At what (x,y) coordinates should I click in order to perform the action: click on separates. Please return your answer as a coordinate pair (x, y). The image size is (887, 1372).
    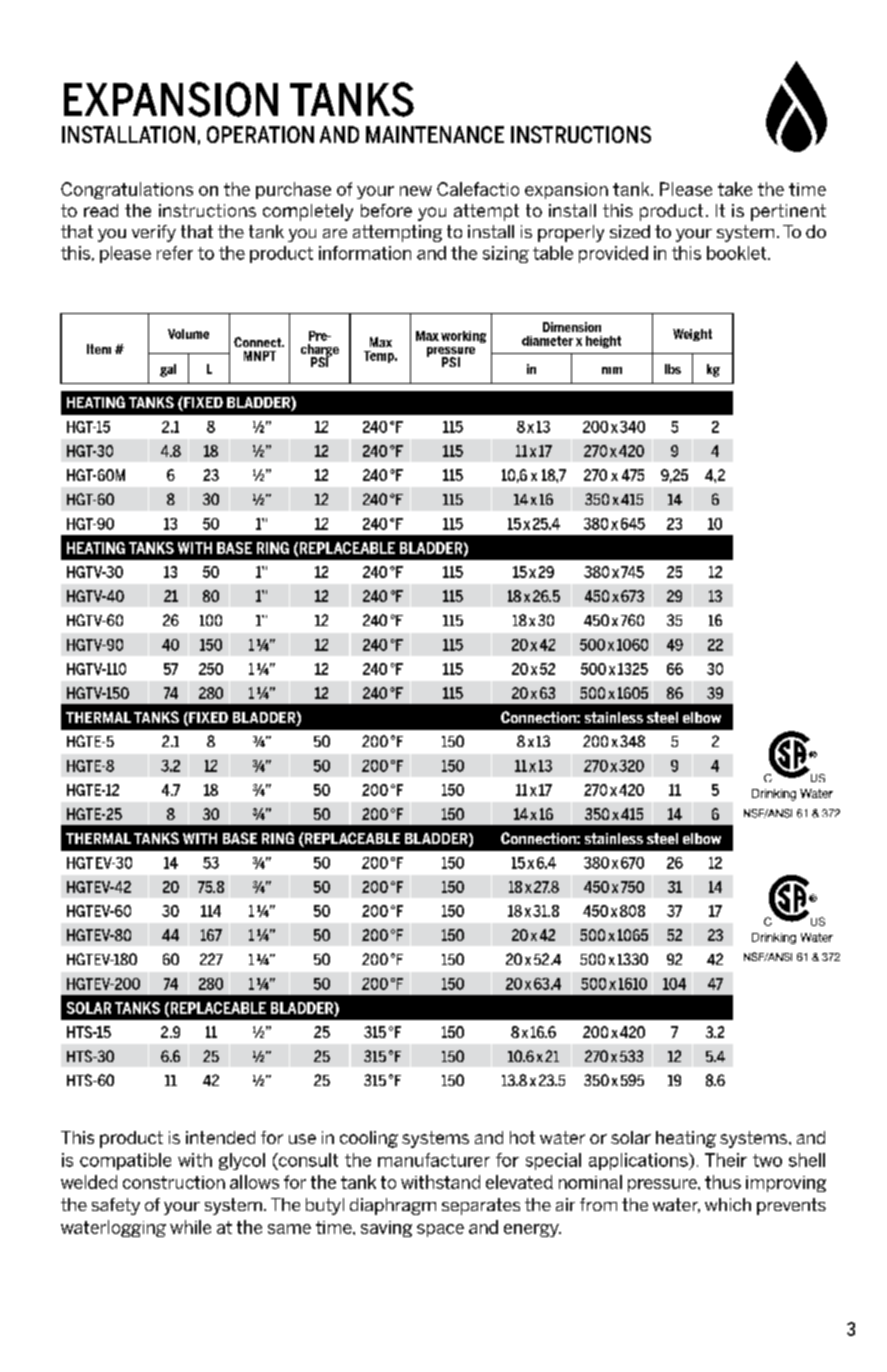
    Looking at the image, I should click on (481, 1206).
